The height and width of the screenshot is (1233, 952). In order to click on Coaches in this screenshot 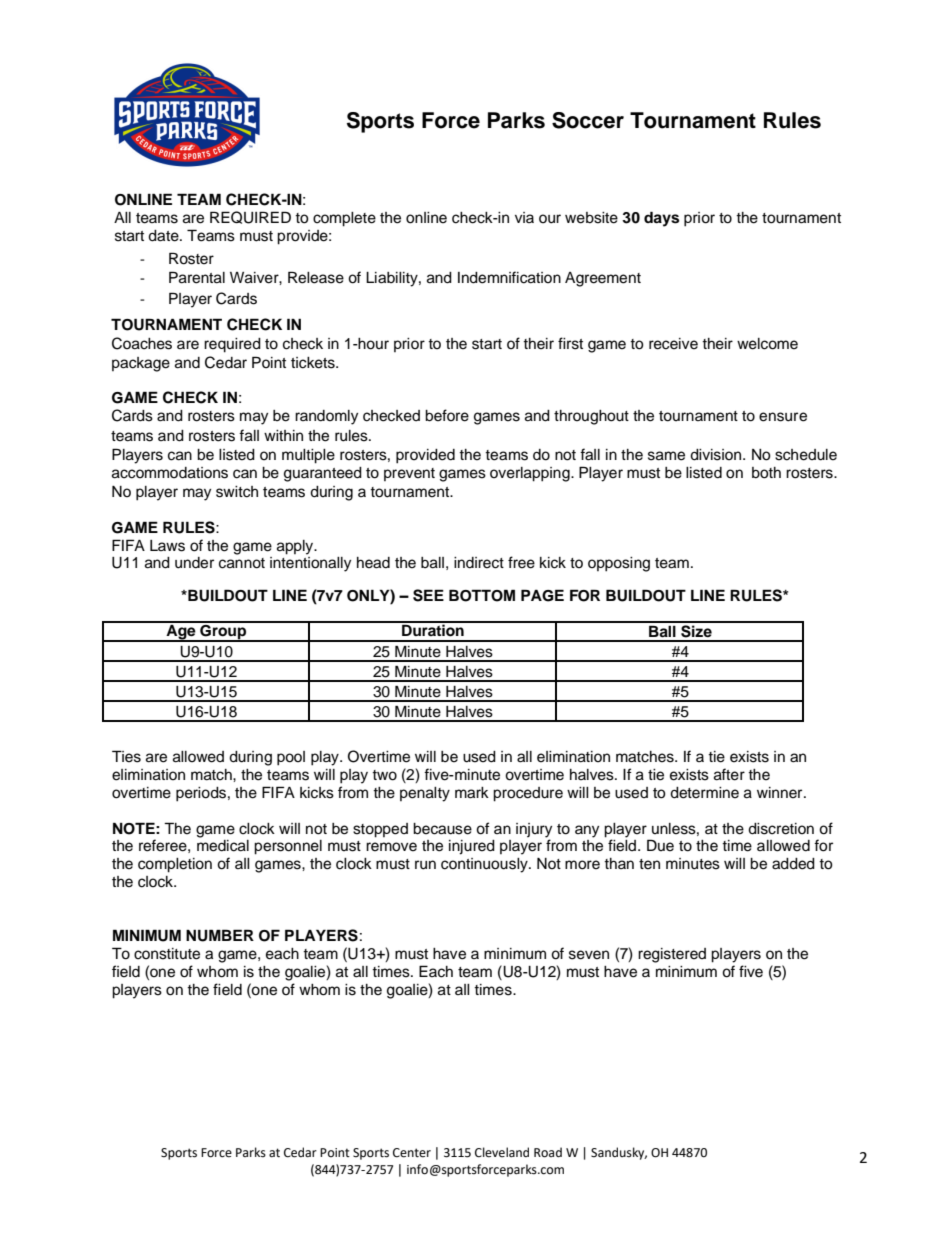, I will do `click(142, 343)`.
